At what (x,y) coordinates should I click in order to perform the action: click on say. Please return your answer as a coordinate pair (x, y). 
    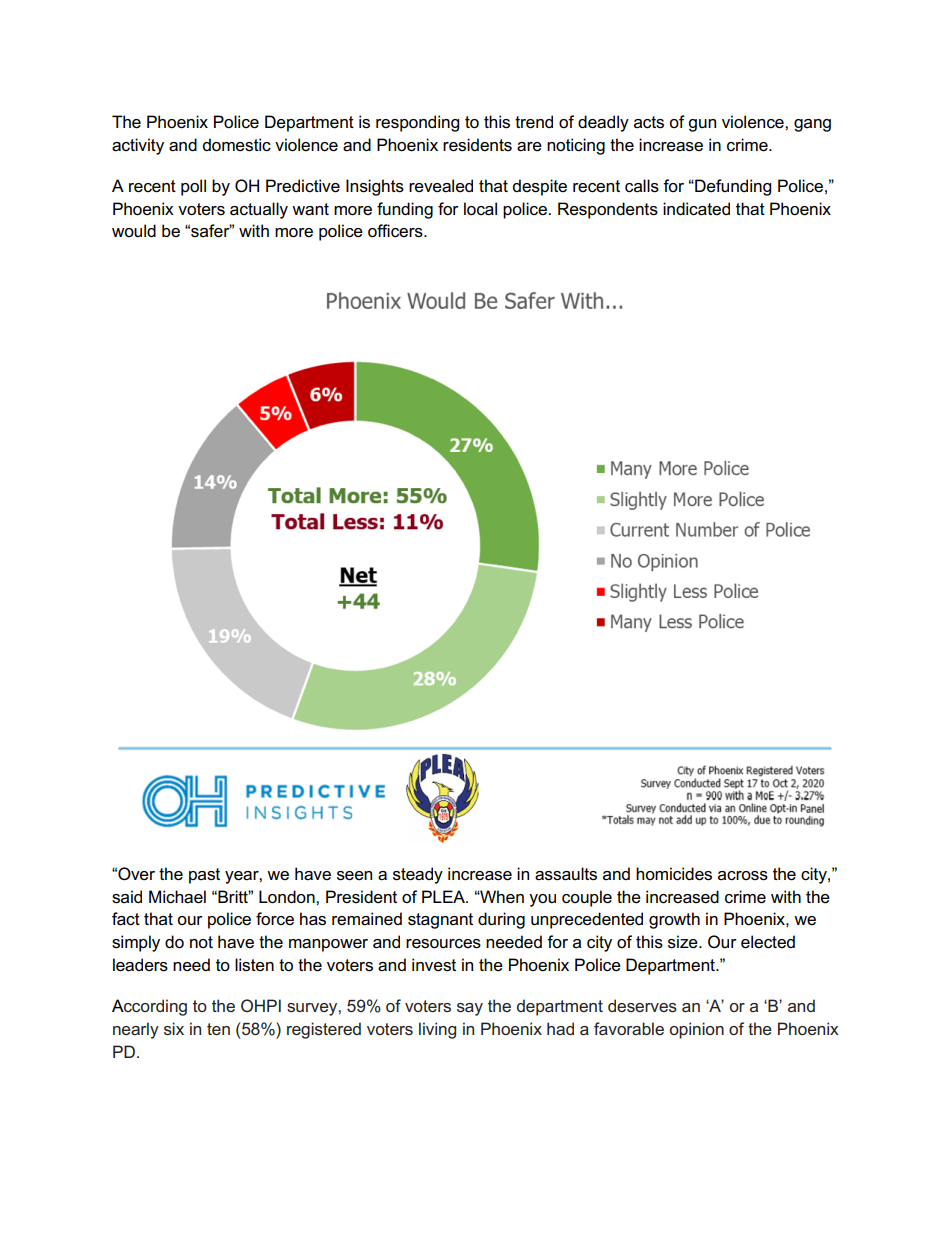
    Looking at the image, I should click on (470, 1009).
